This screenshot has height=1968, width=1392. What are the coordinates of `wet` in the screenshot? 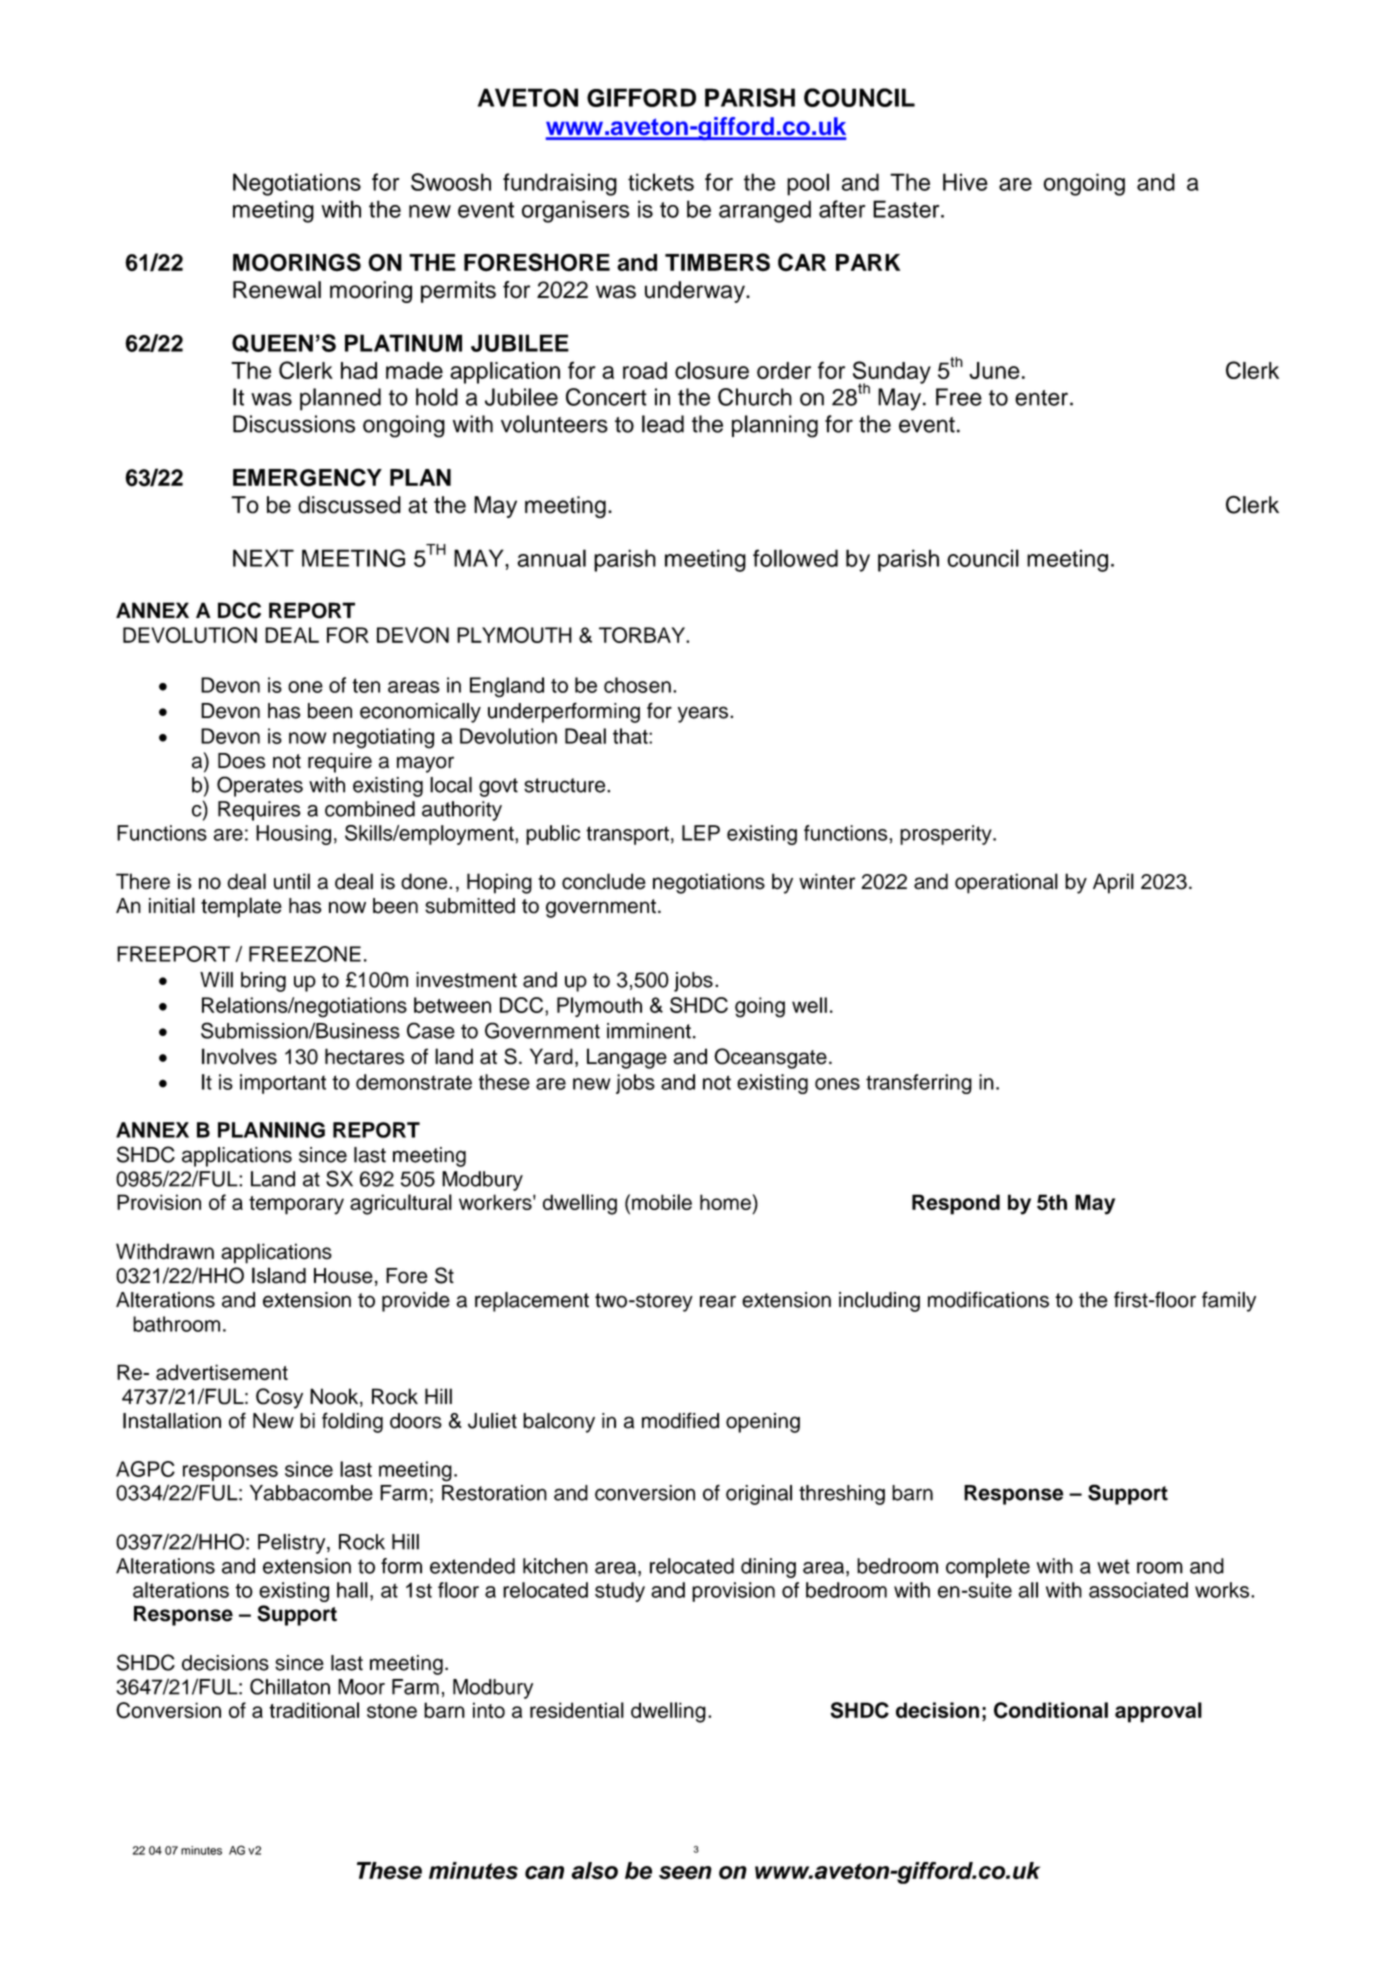 It's located at (1113, 1566).
